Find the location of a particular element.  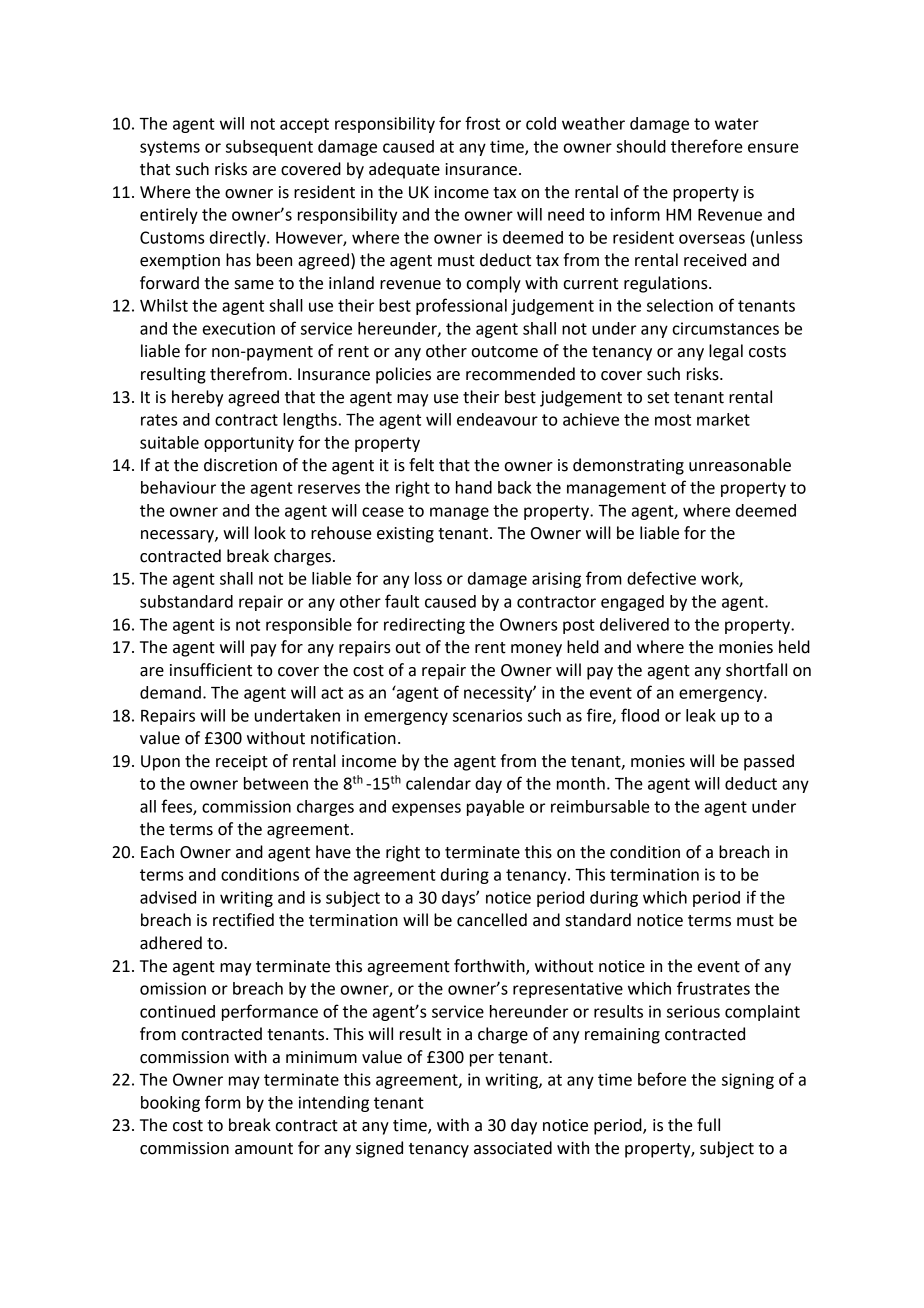

amount is located at coordinates (264, 1149).
